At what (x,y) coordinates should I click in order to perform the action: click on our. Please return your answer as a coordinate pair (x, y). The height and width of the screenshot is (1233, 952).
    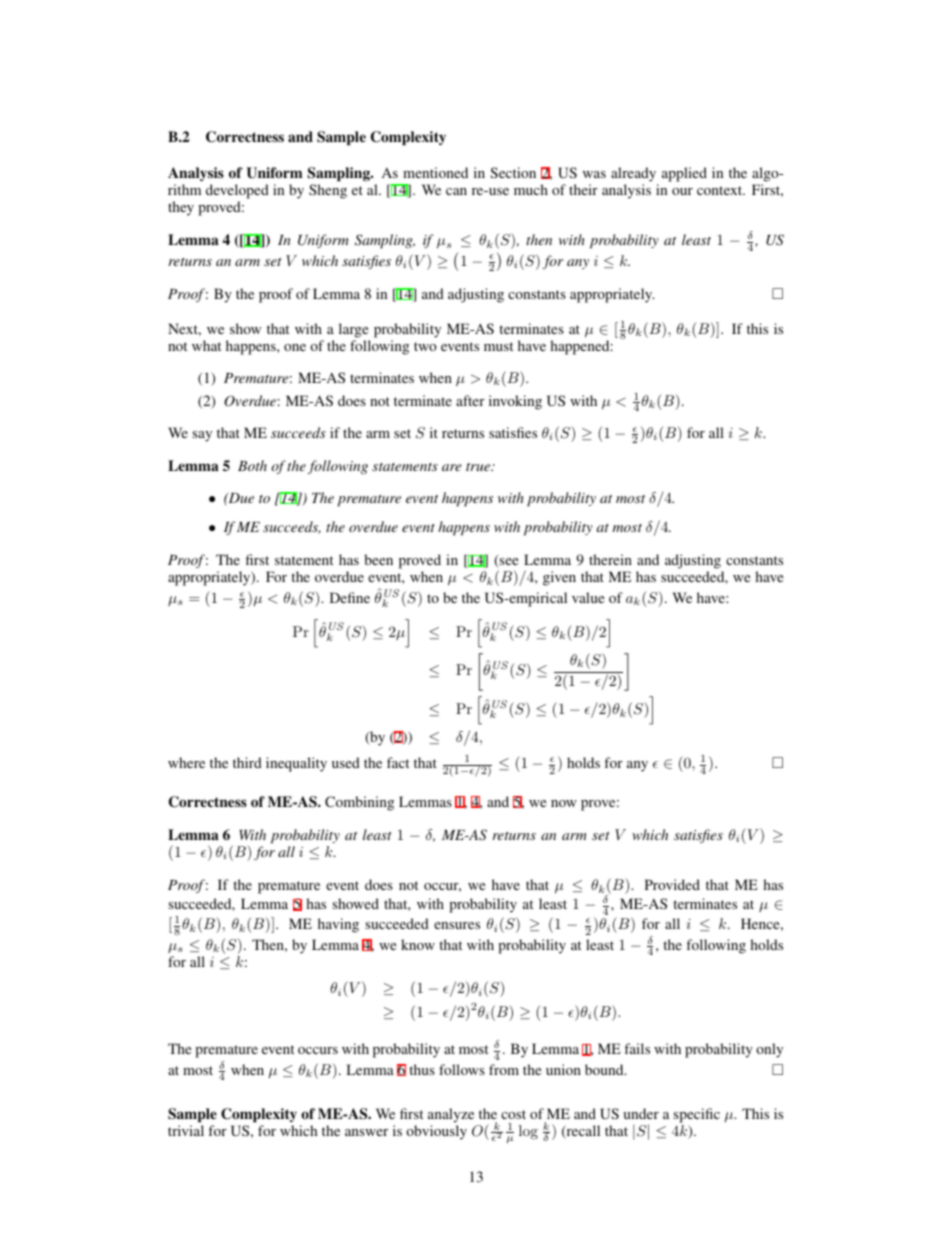
    Looking at the image, I should click on (682, 191).
